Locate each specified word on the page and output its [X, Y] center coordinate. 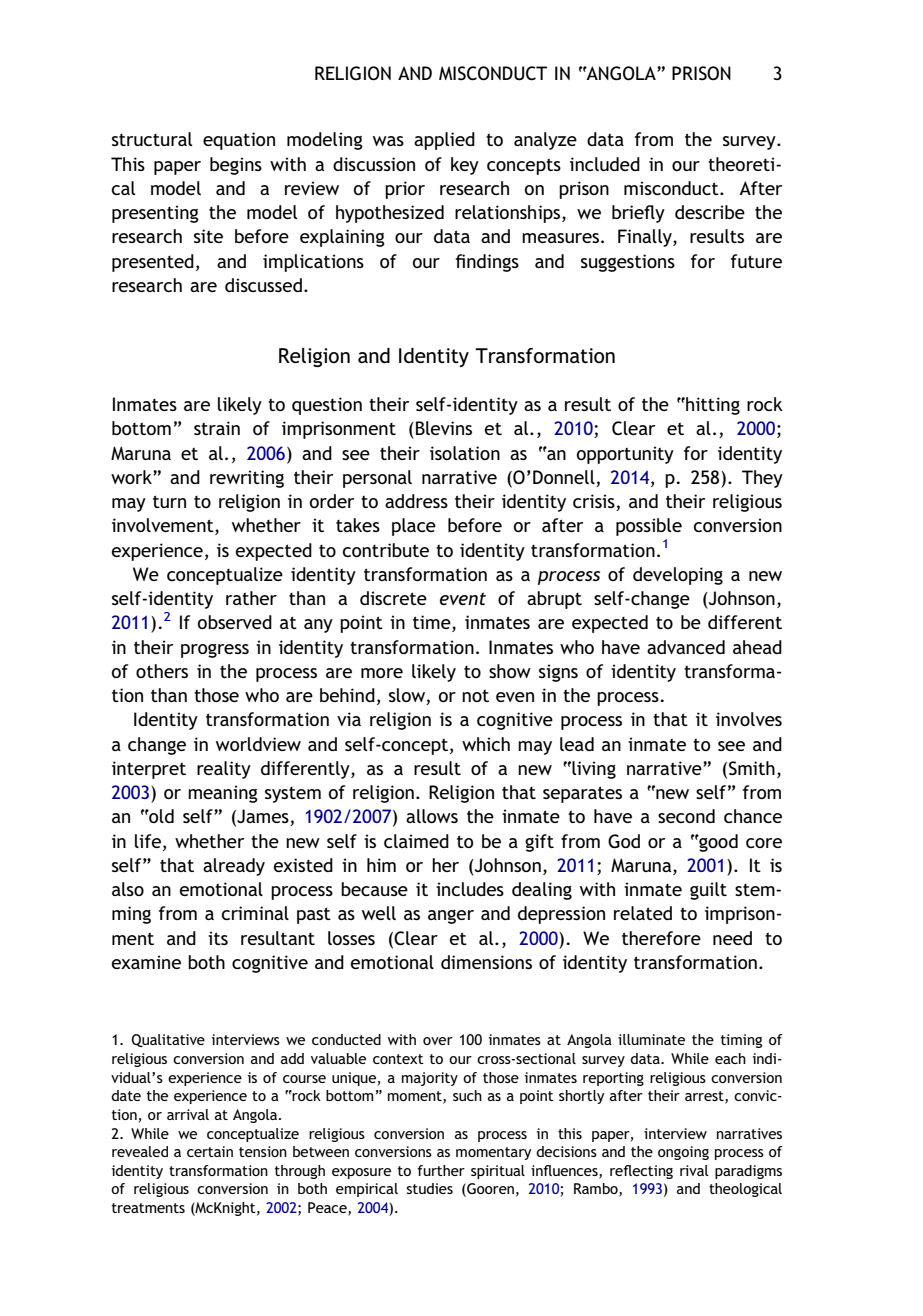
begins [236, 166]
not [475, 695]
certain [210, 1151]
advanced [686, 647]
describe [710, 212]
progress [215, 651]
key [465, 166]
